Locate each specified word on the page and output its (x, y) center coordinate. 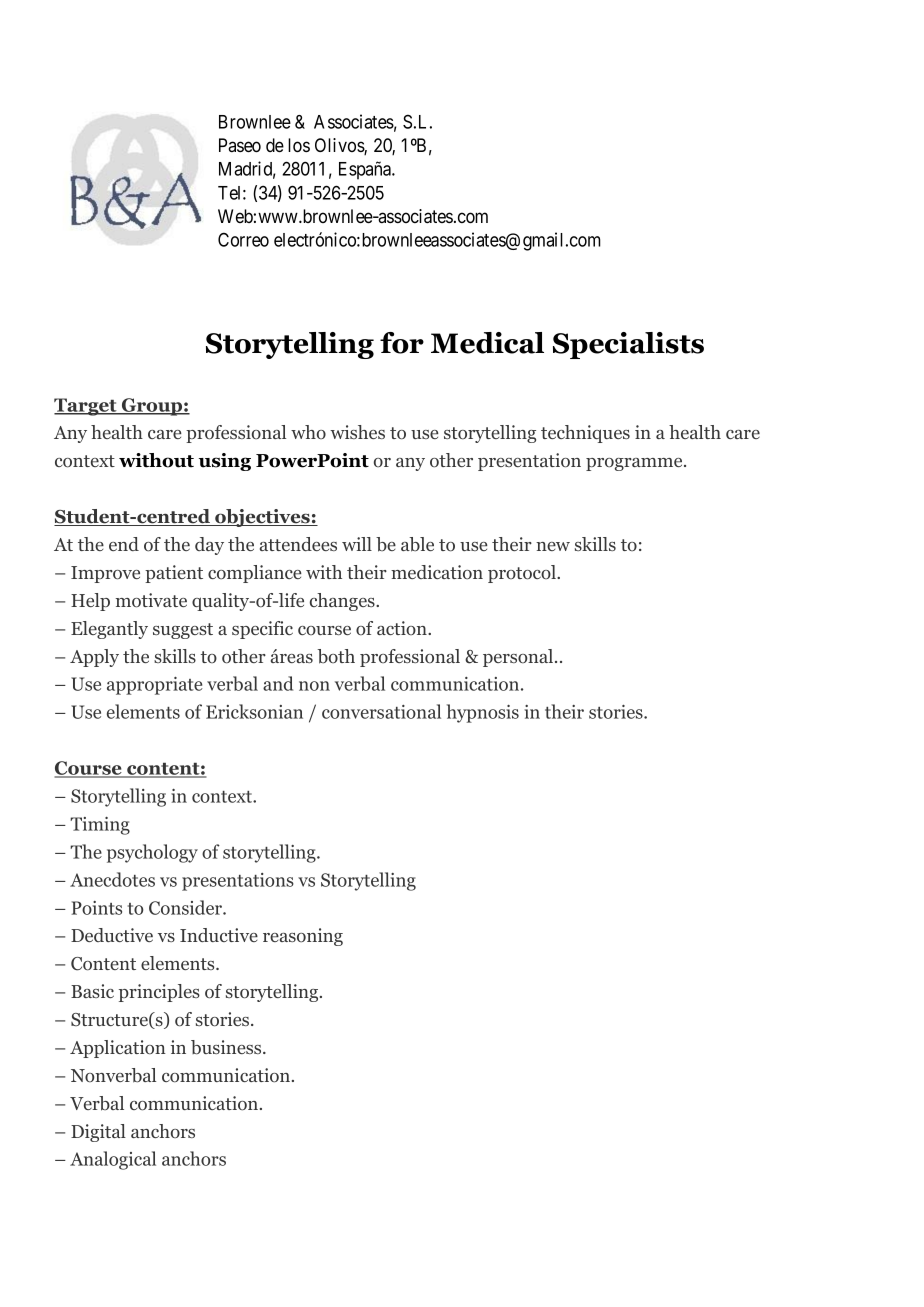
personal (519, 658)
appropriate (155, 686)
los (299, 145)
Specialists (628, 345)
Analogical (113, 1160)
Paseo (240, 145)
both (336, 656)
